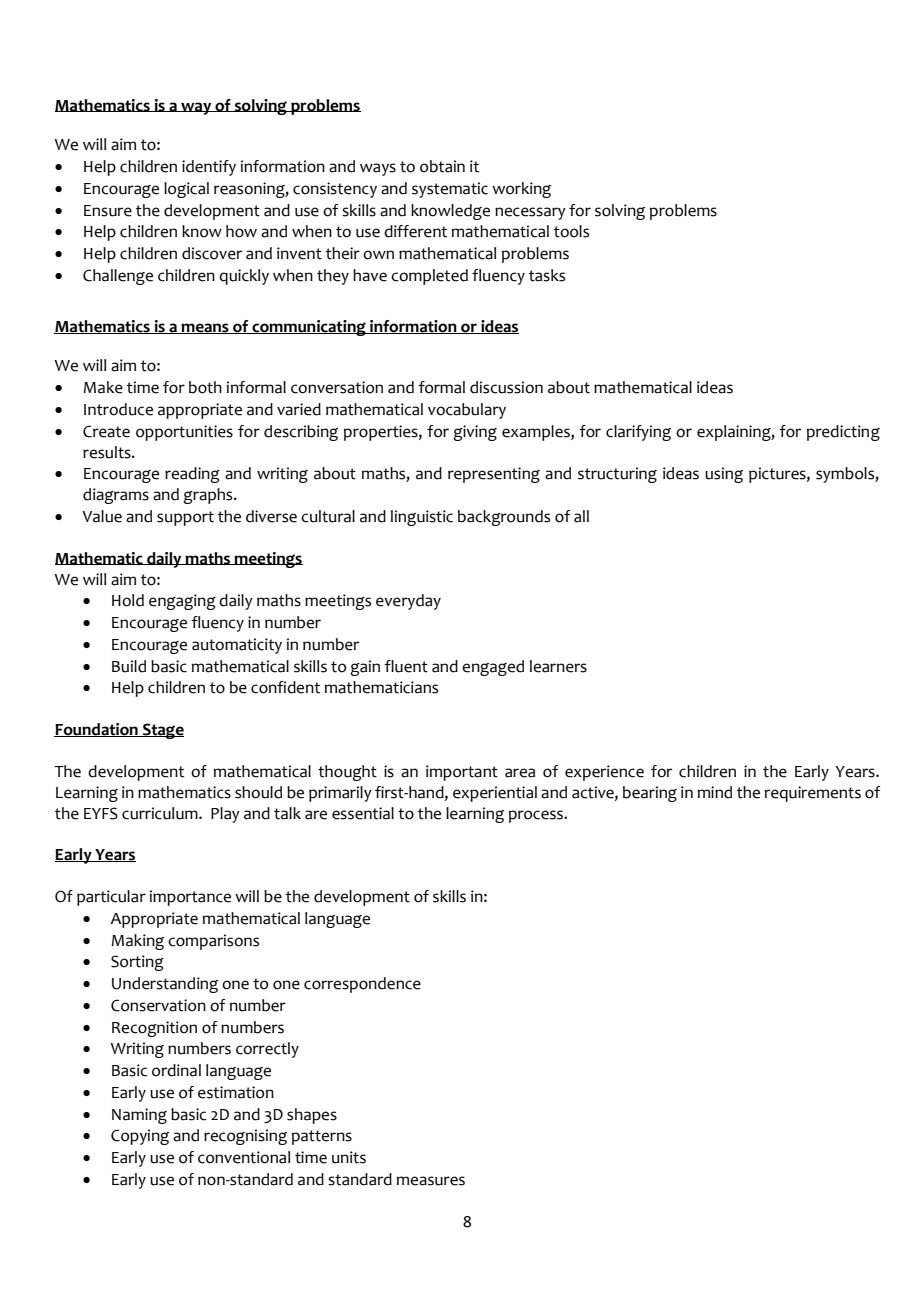  What do you see at coordinates (349, 1157) in the image?
I see `units` at bounding box center [349, 1157].
